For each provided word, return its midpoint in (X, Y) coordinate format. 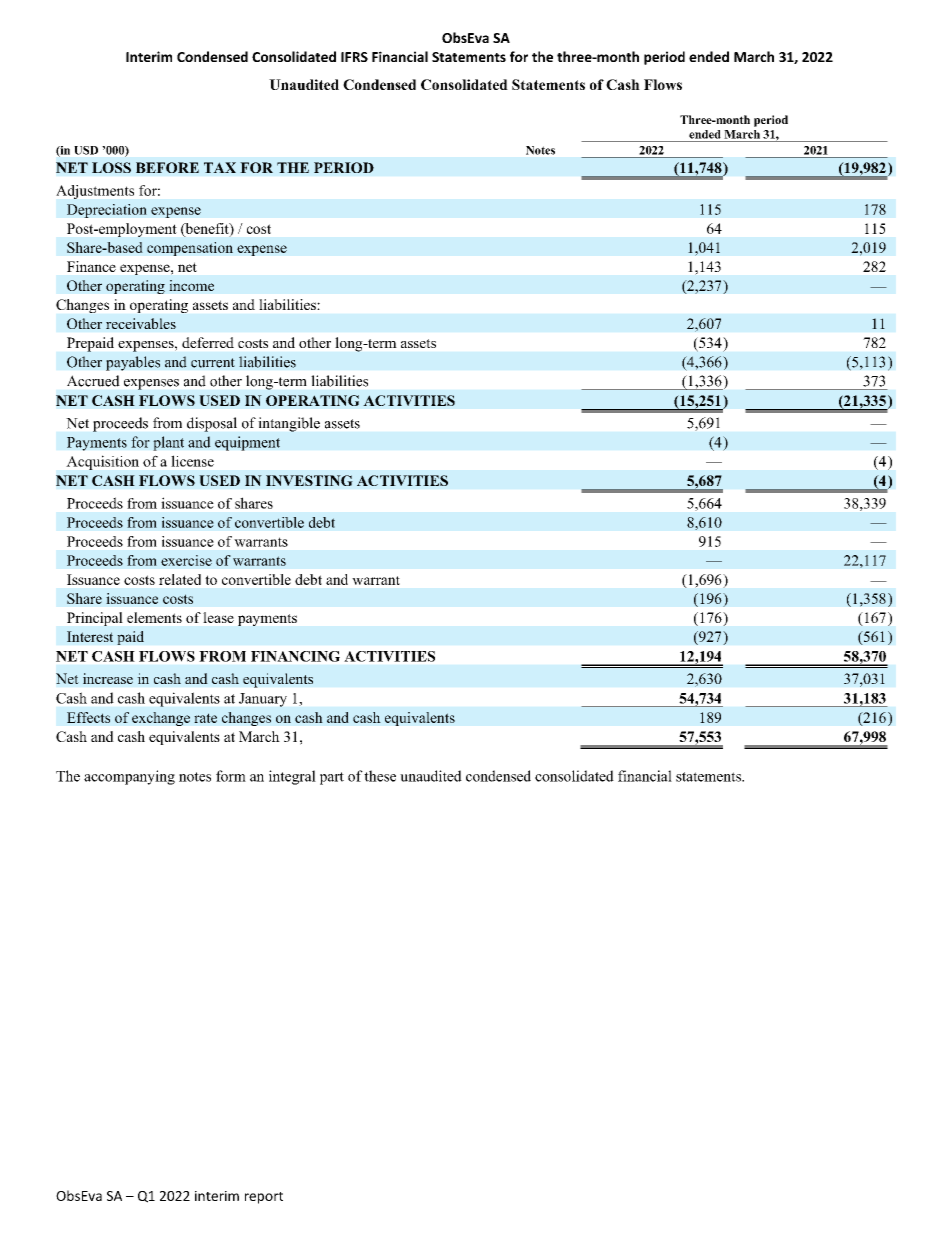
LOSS (111, 167)
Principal (95, 619)
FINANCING (295, 656)
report (264, 1198)
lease (218, 617)
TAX (220, 167)
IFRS (354, 57)
